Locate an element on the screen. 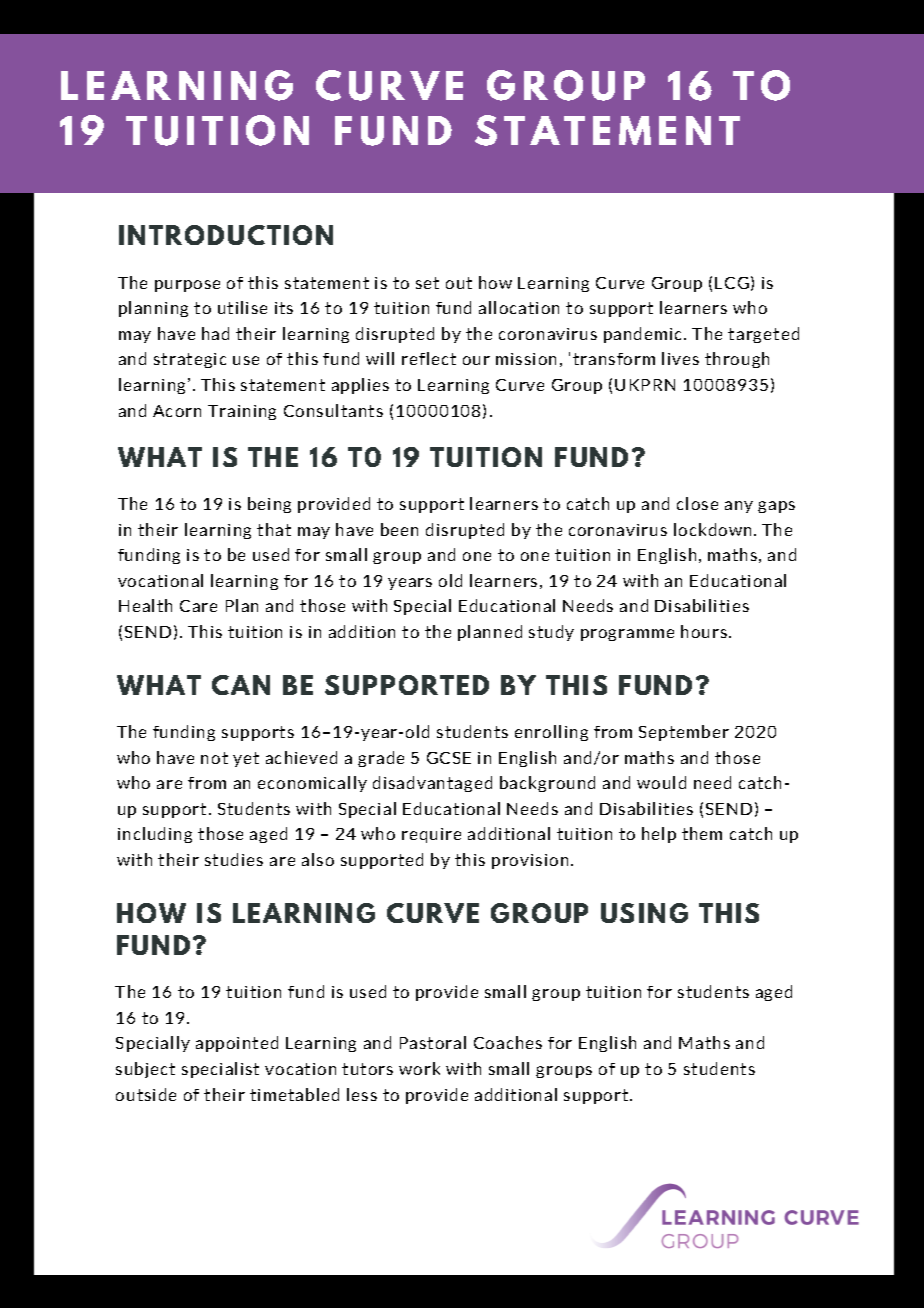  would is located at coordinates (661, 782).
